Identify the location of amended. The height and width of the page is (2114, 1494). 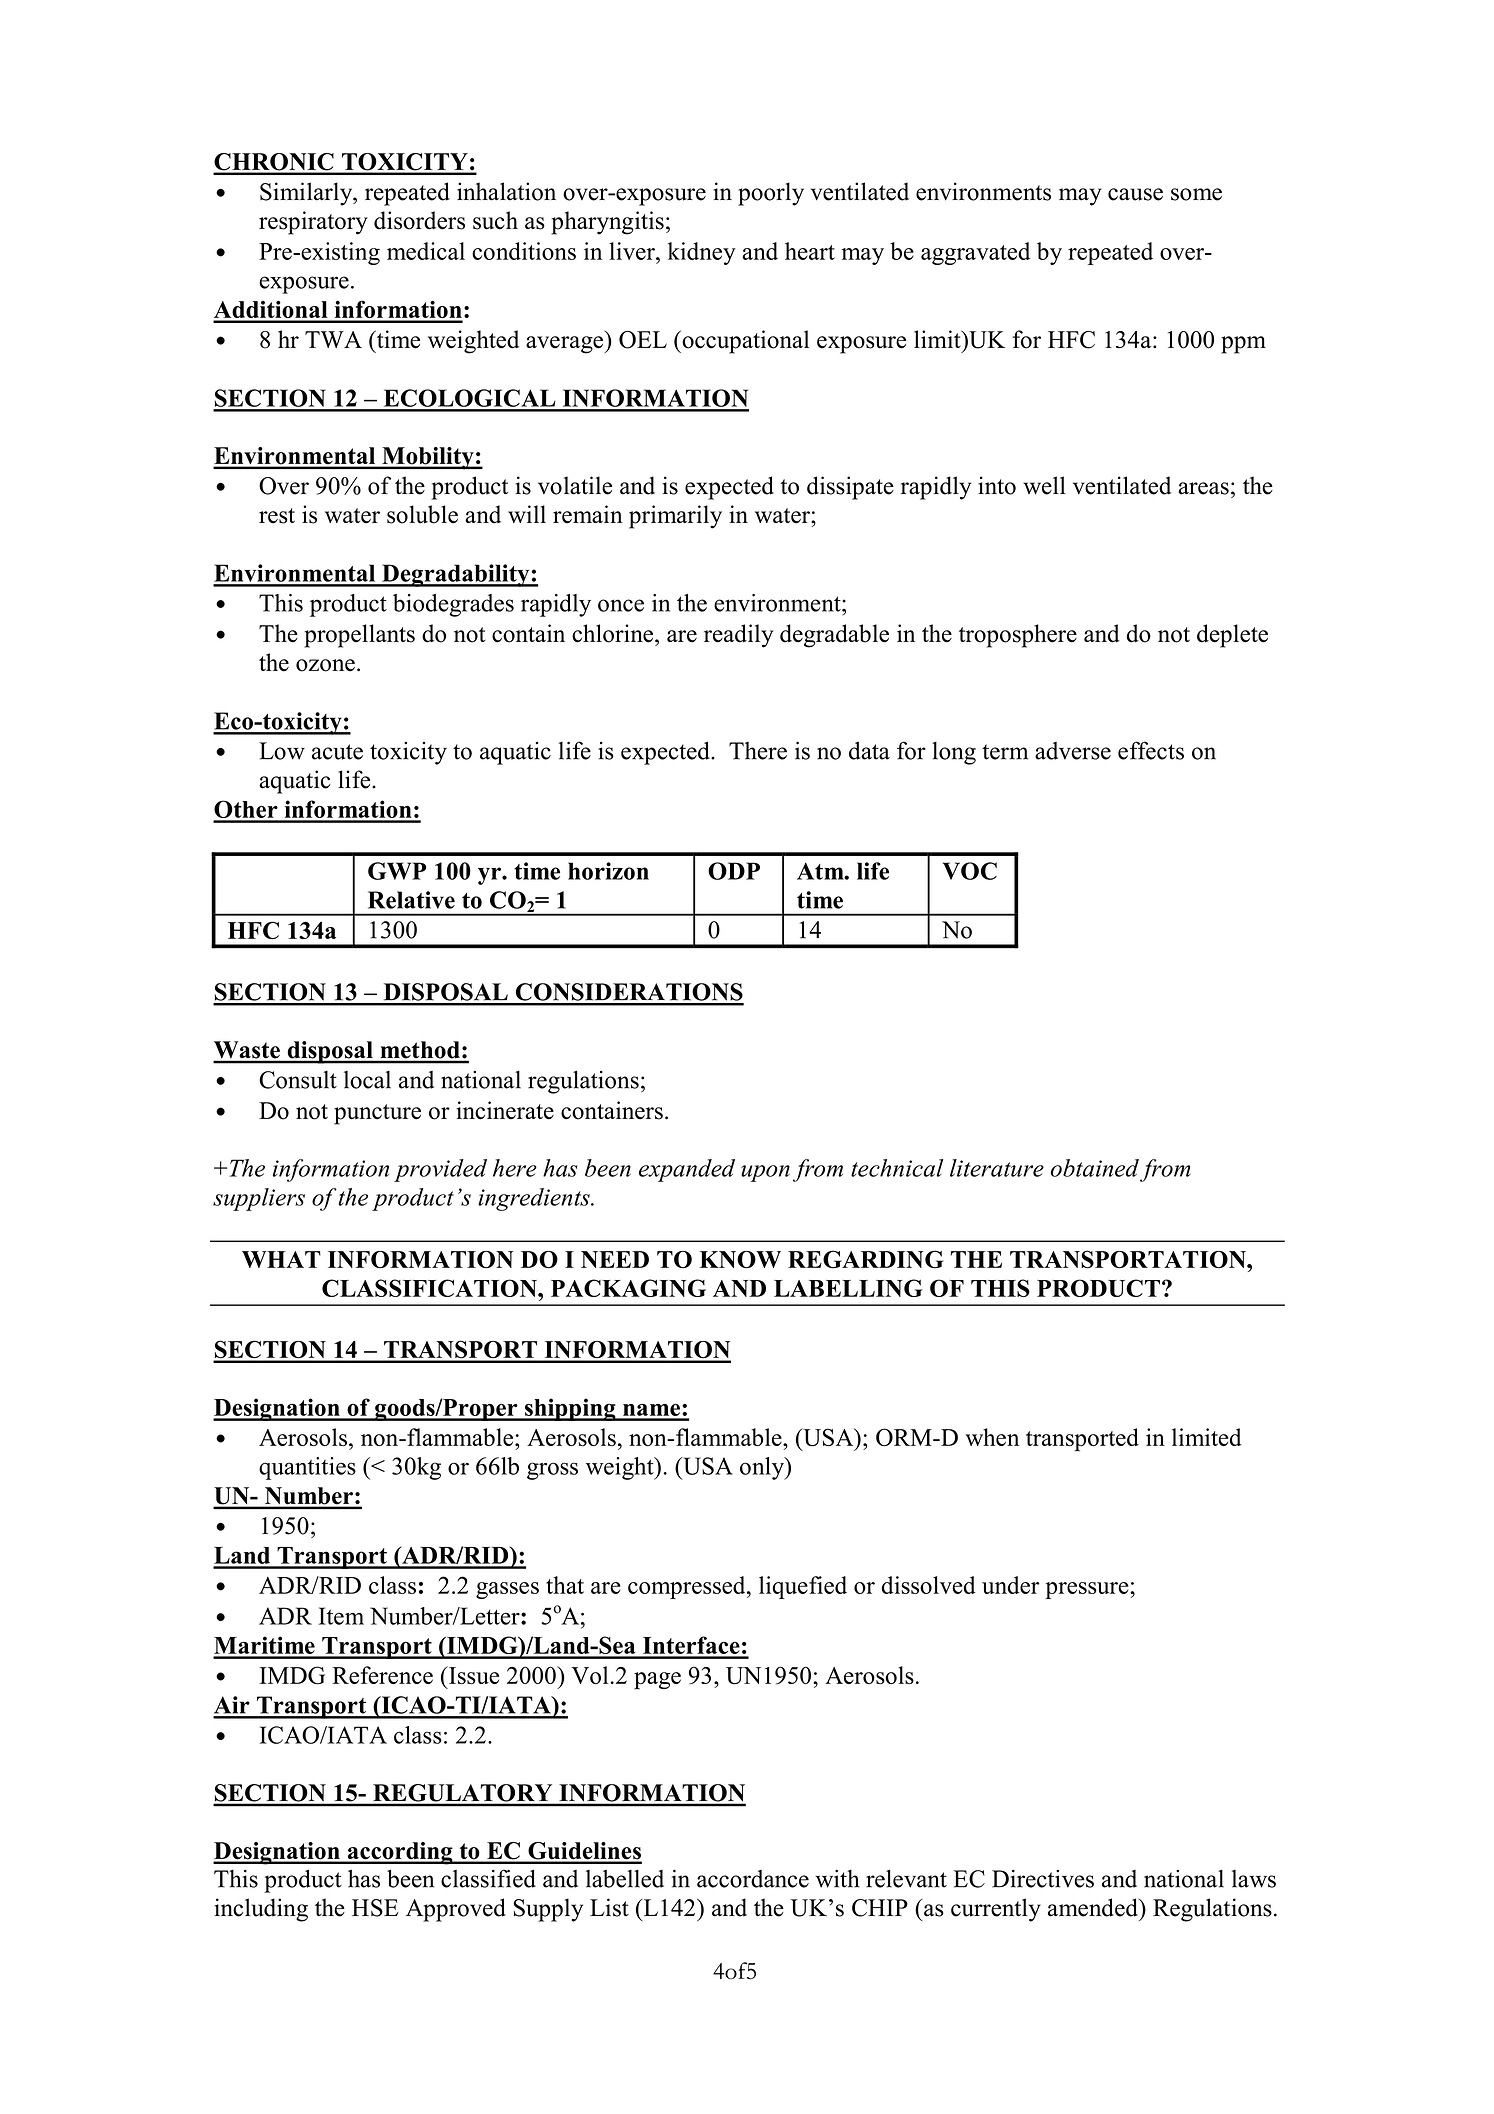
(1094, 1907).
